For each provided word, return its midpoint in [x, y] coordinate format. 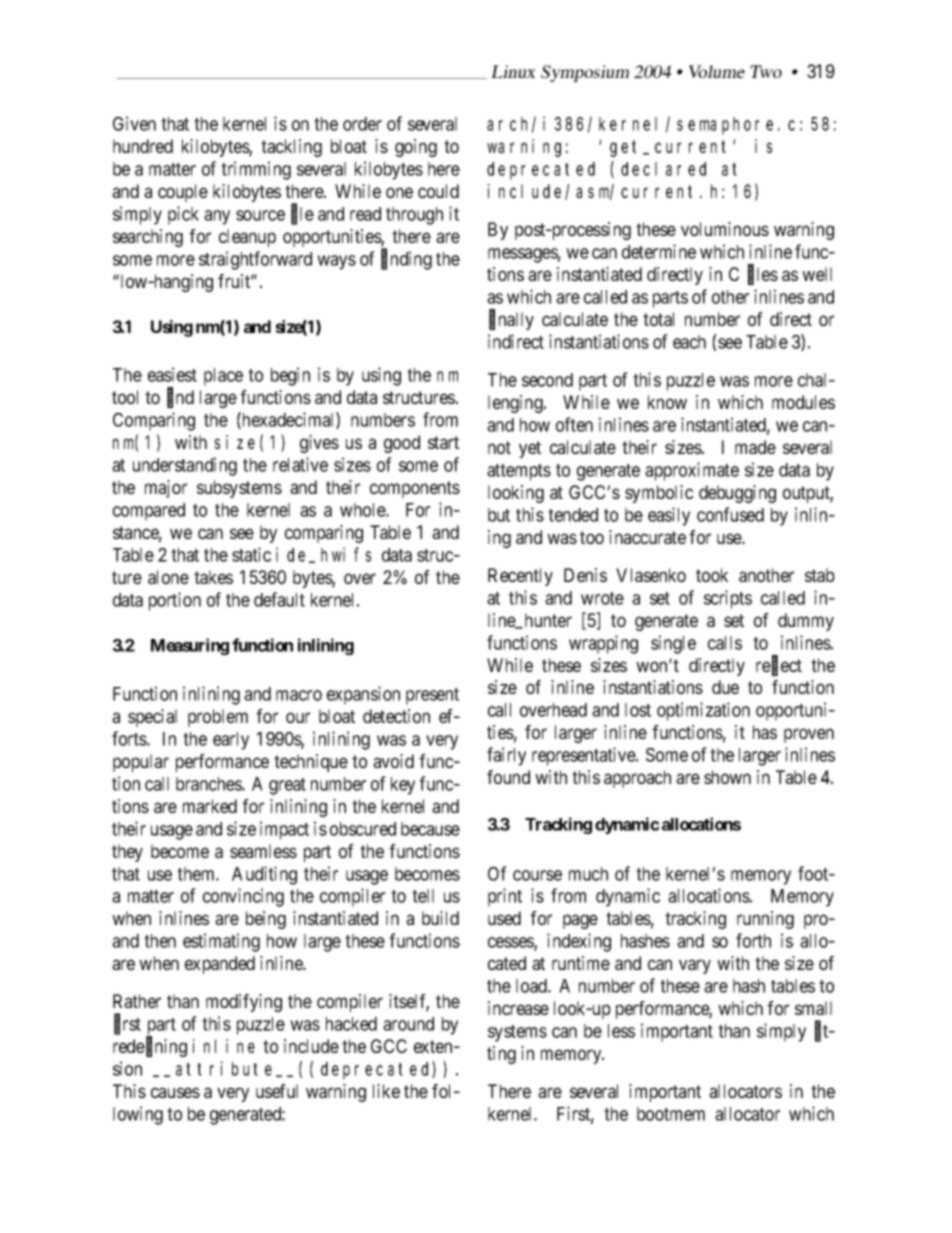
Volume [717, 71]
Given [134, 123]
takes [213, 577]
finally [511, 320]
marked [210, 806]
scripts [728, 599]
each [689, 342]
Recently [520, 577]
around [408, 1024]
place [223, 377]
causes [175, 1092]
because [430, 829]
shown [727, 777]
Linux [513, 71]
